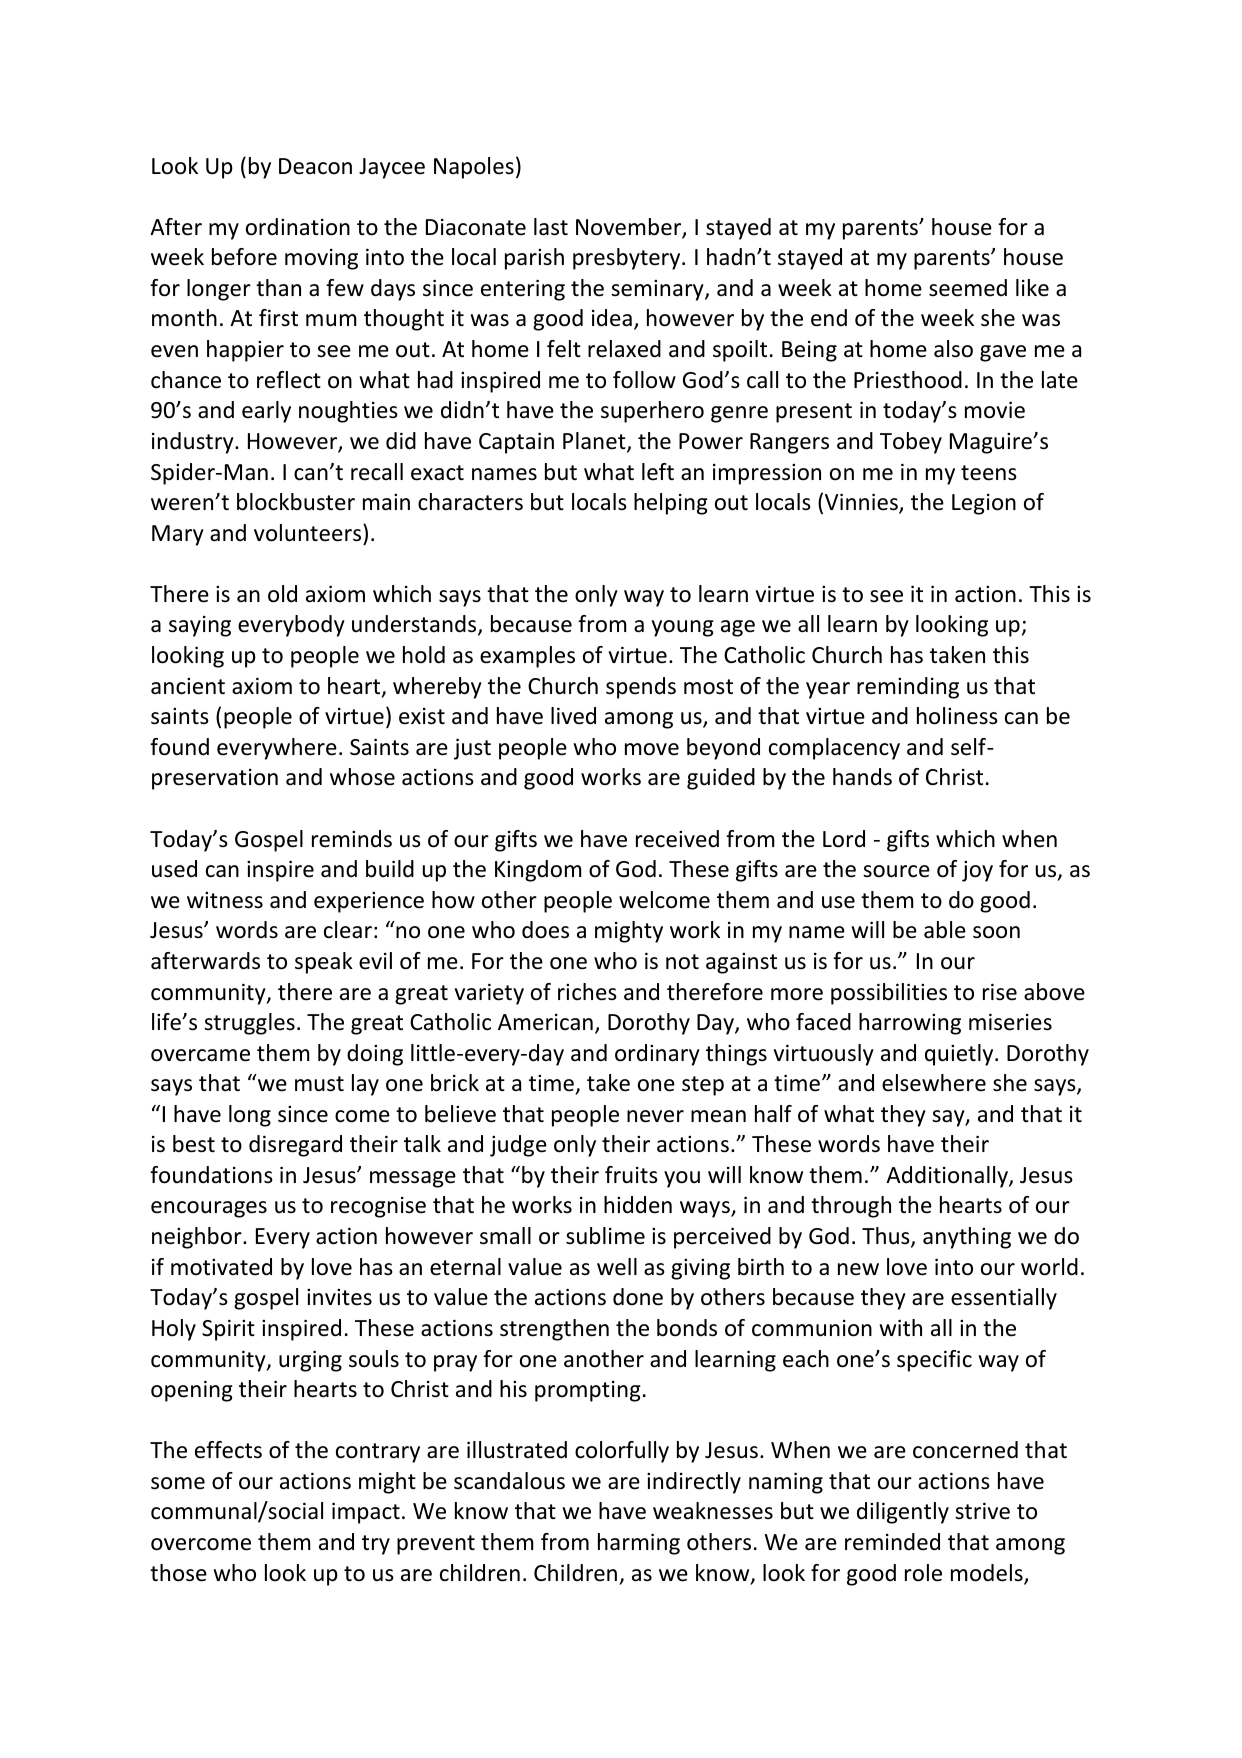 The height and width of the image is (1758, 1242). What do you see at coordinates (671, 504) in the image?
I see `helping` at bounding box center [671, 504].
